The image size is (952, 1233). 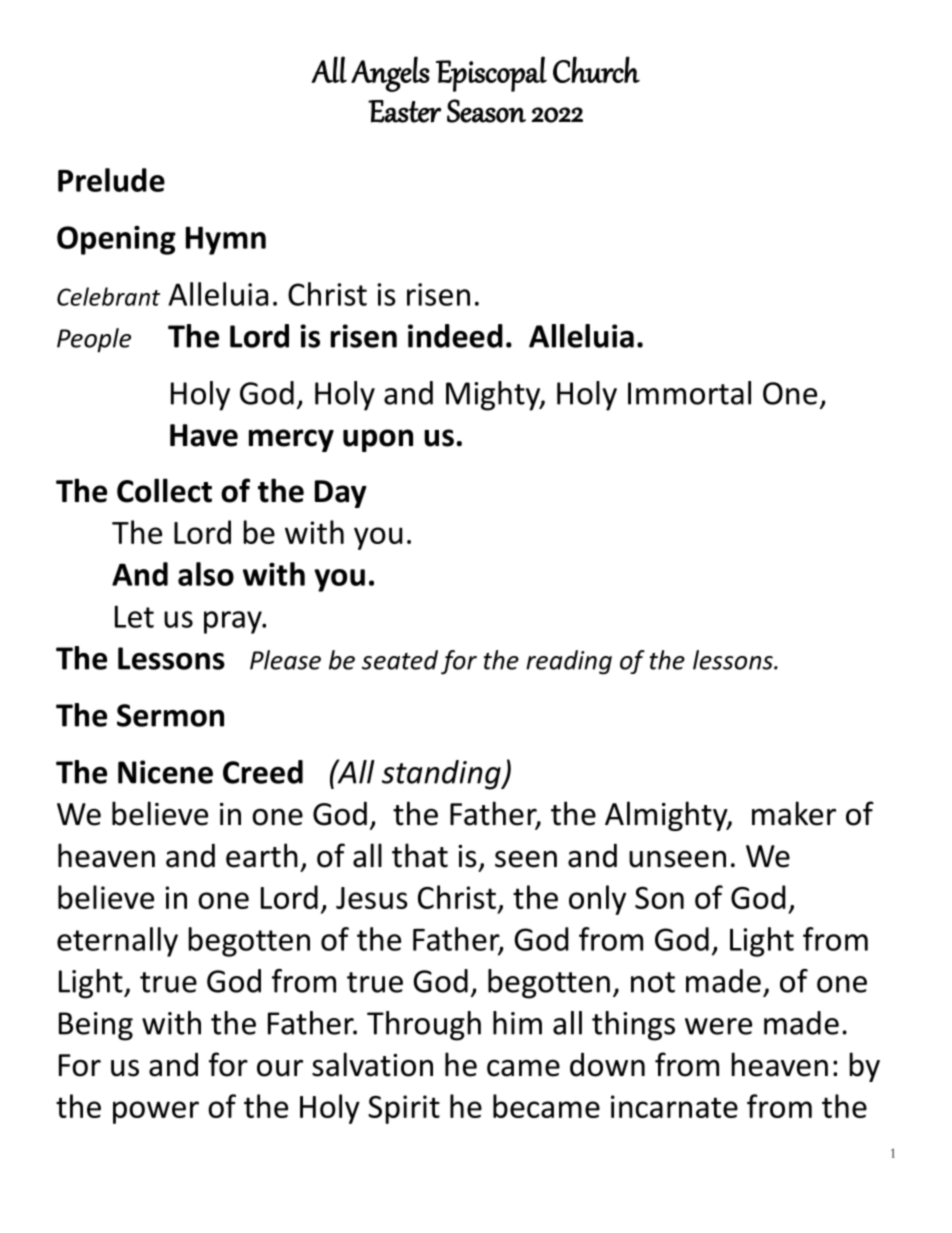 What do you see at coordinates (794, 813) in the document?
I see `maker` at bounding box center [794, 813].
